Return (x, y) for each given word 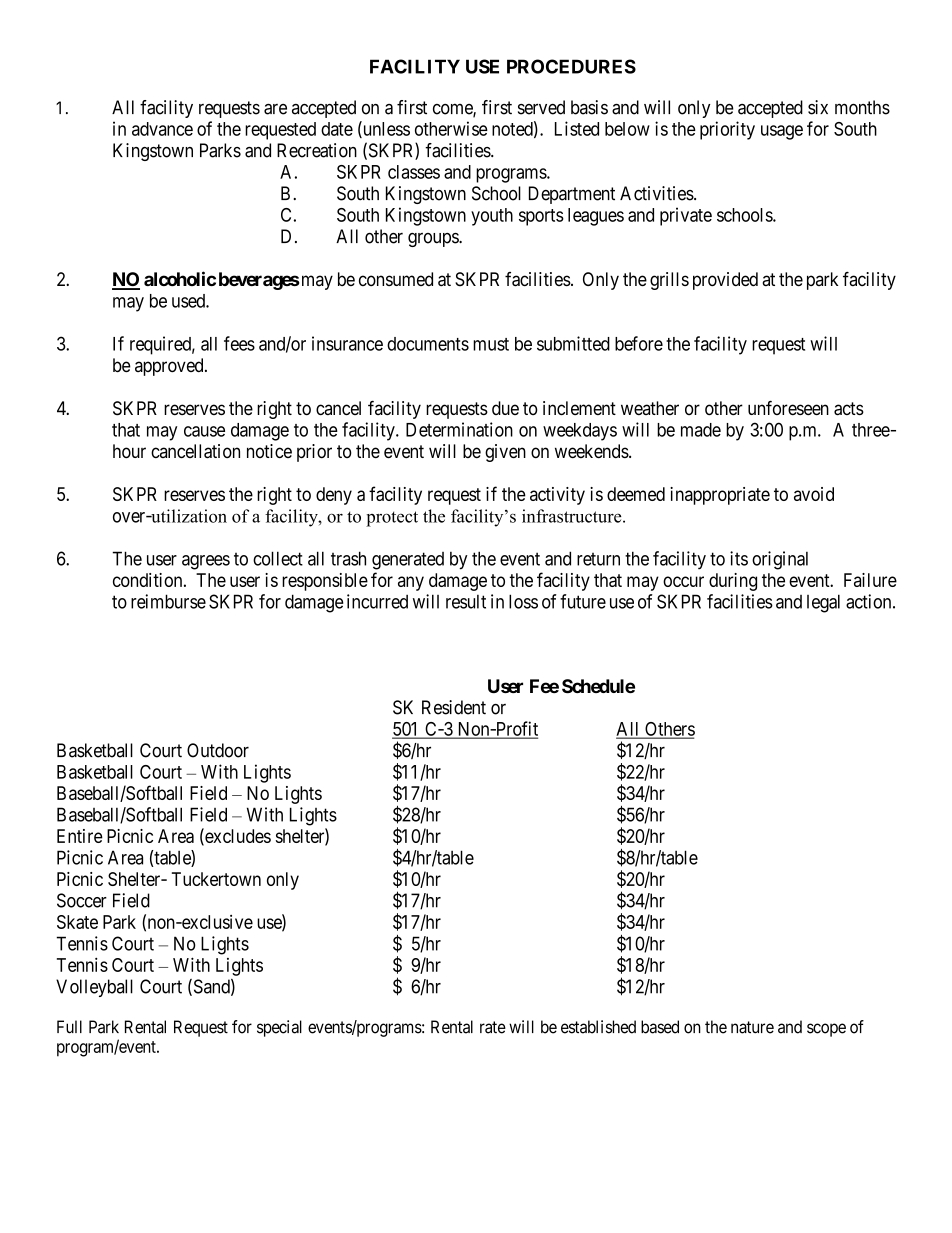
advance (162, 129)
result (466, 602)
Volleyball (94, 988)
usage (782, 132)
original (780, 560)
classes (414, 172)
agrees (206, 562)
